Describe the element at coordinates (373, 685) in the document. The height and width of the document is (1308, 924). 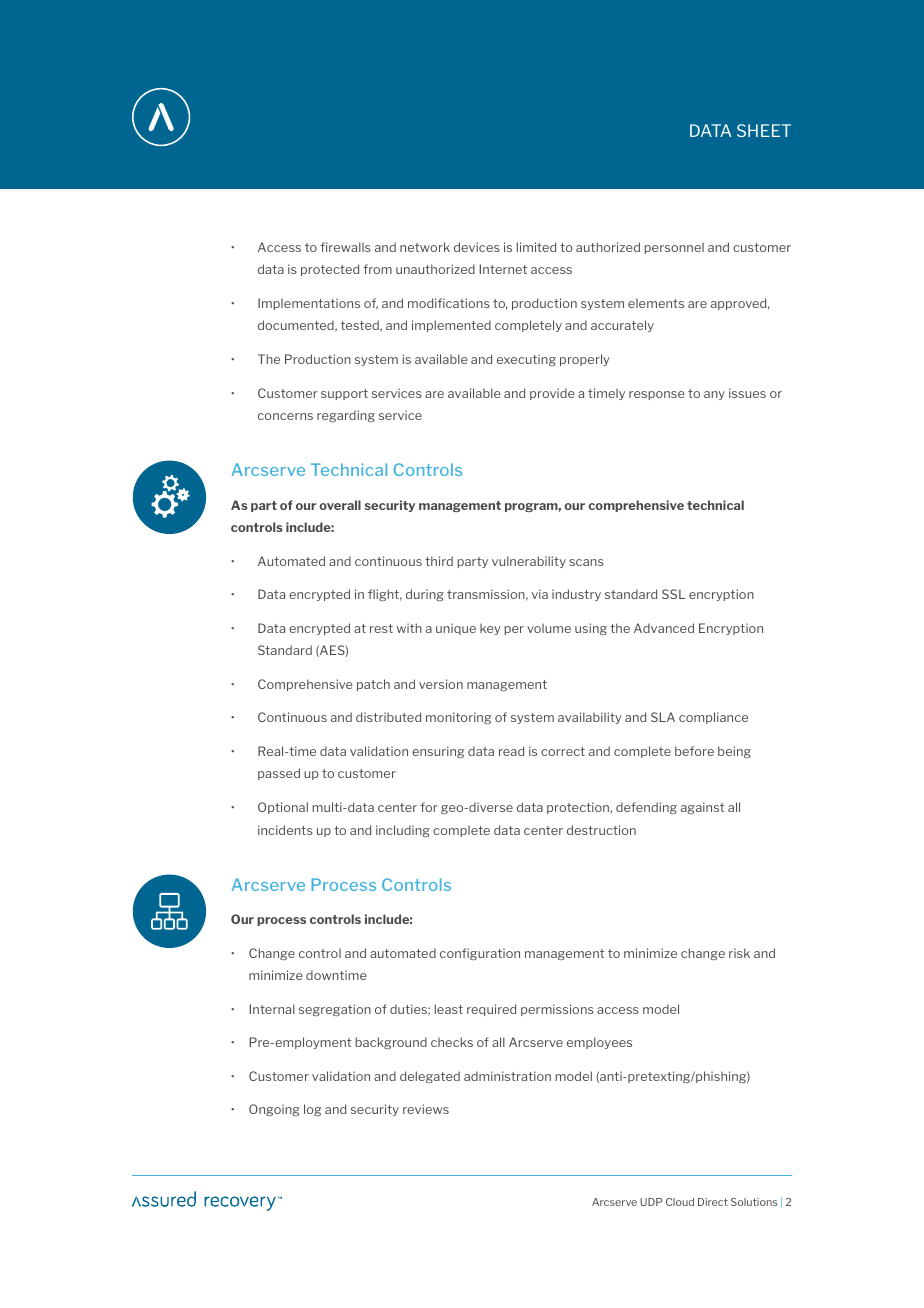
I see `patch` at that location.
